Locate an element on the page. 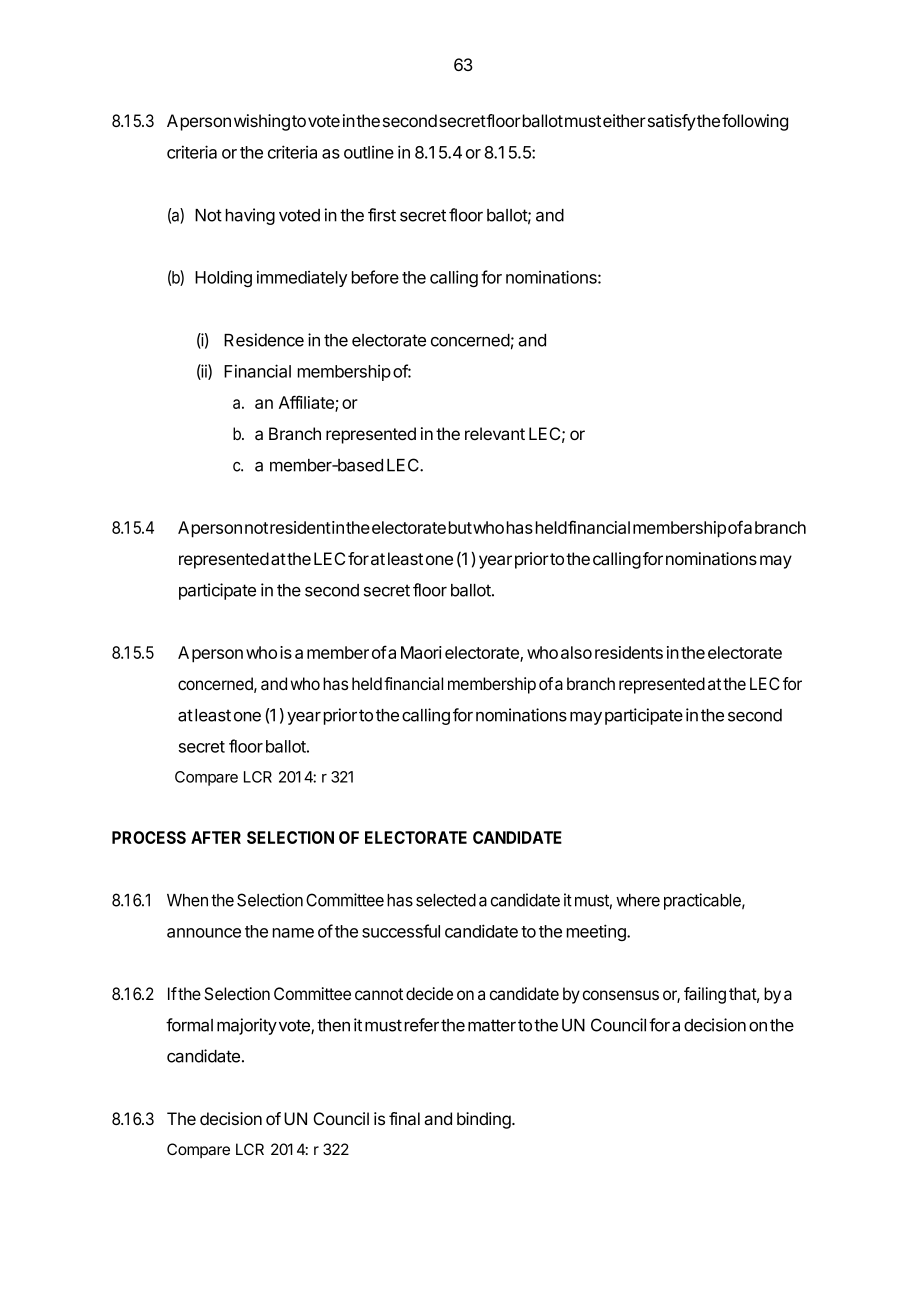 This document has width=924, height=1308. selected is located at coordinates (446, 900).
